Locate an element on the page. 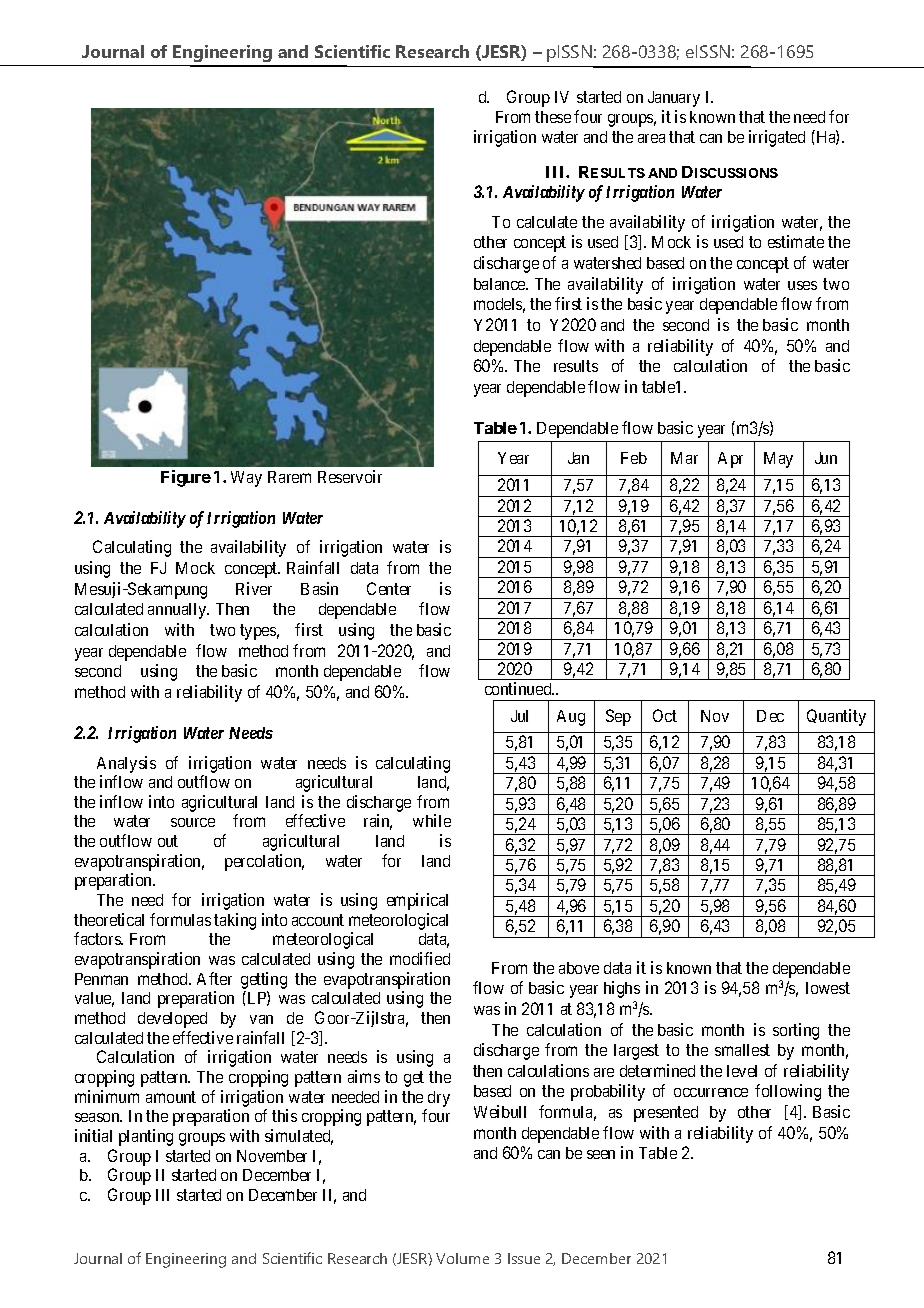 The height and width of the page is (1308, 924). Figure is located at coordinates (186, 478).
